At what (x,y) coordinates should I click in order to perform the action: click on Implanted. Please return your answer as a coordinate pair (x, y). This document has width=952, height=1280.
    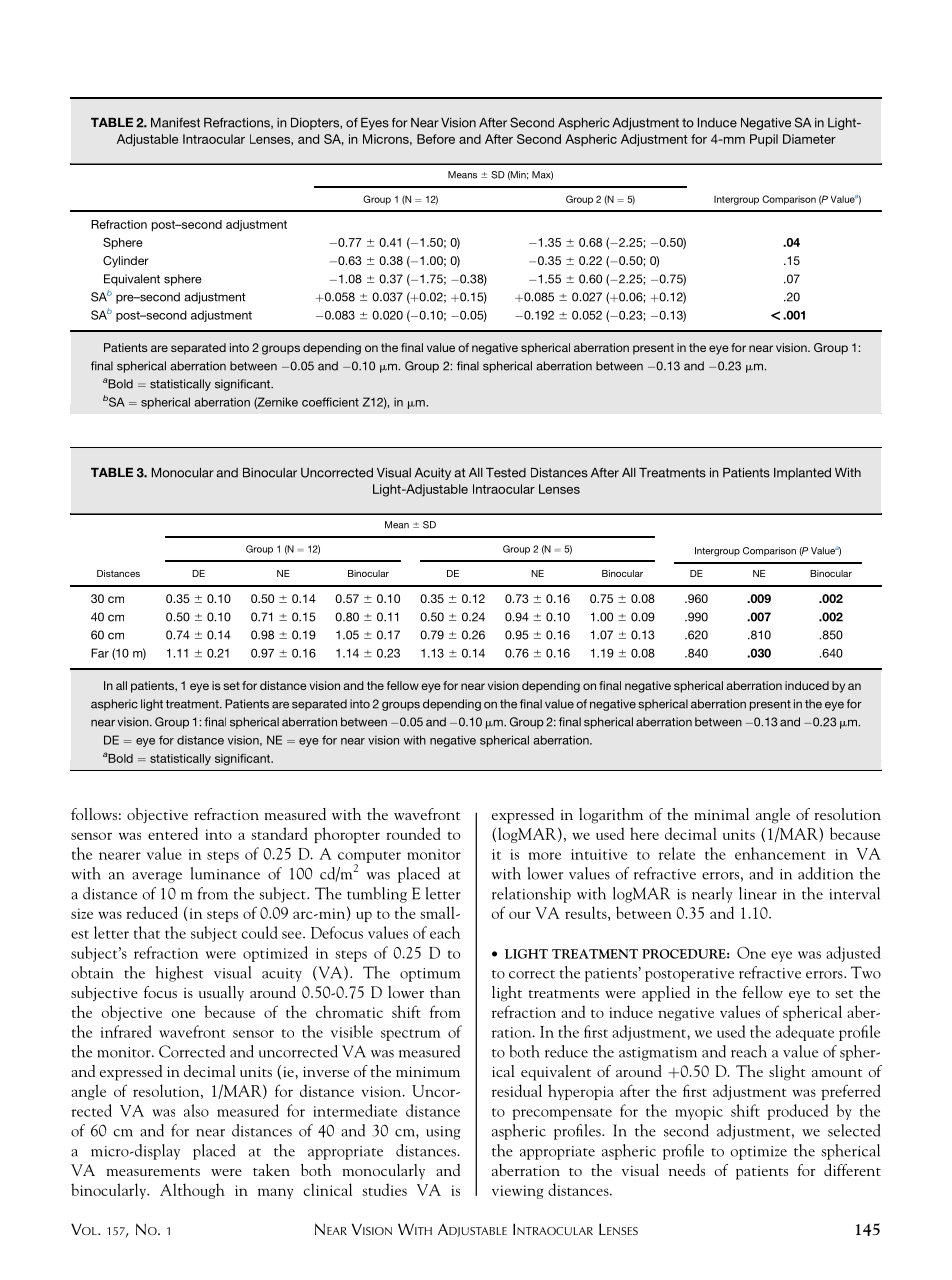
    Looking at the image, I should click on (802, 474).
